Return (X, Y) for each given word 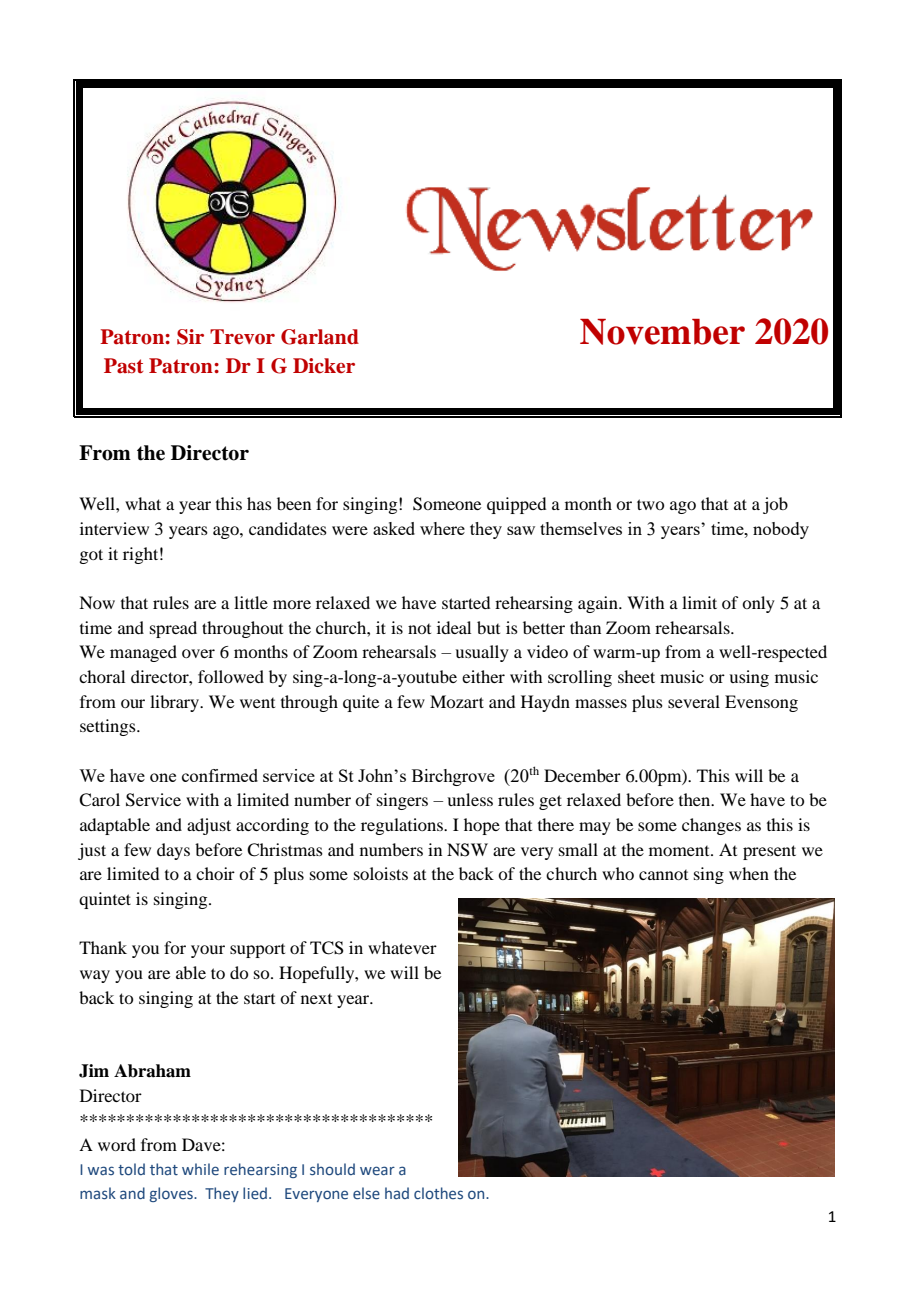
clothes (438, 1193)
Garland (320, 337)
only (758, 604)
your (208, 951)
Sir (190, 337)
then (696, 799)
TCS (327, 948)
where (442, 528)
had (397, 1193)
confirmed (220, 775)
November (662, 332)
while (200, 1169)
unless (470, 799)
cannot (663, 875)
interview (114, 528)
